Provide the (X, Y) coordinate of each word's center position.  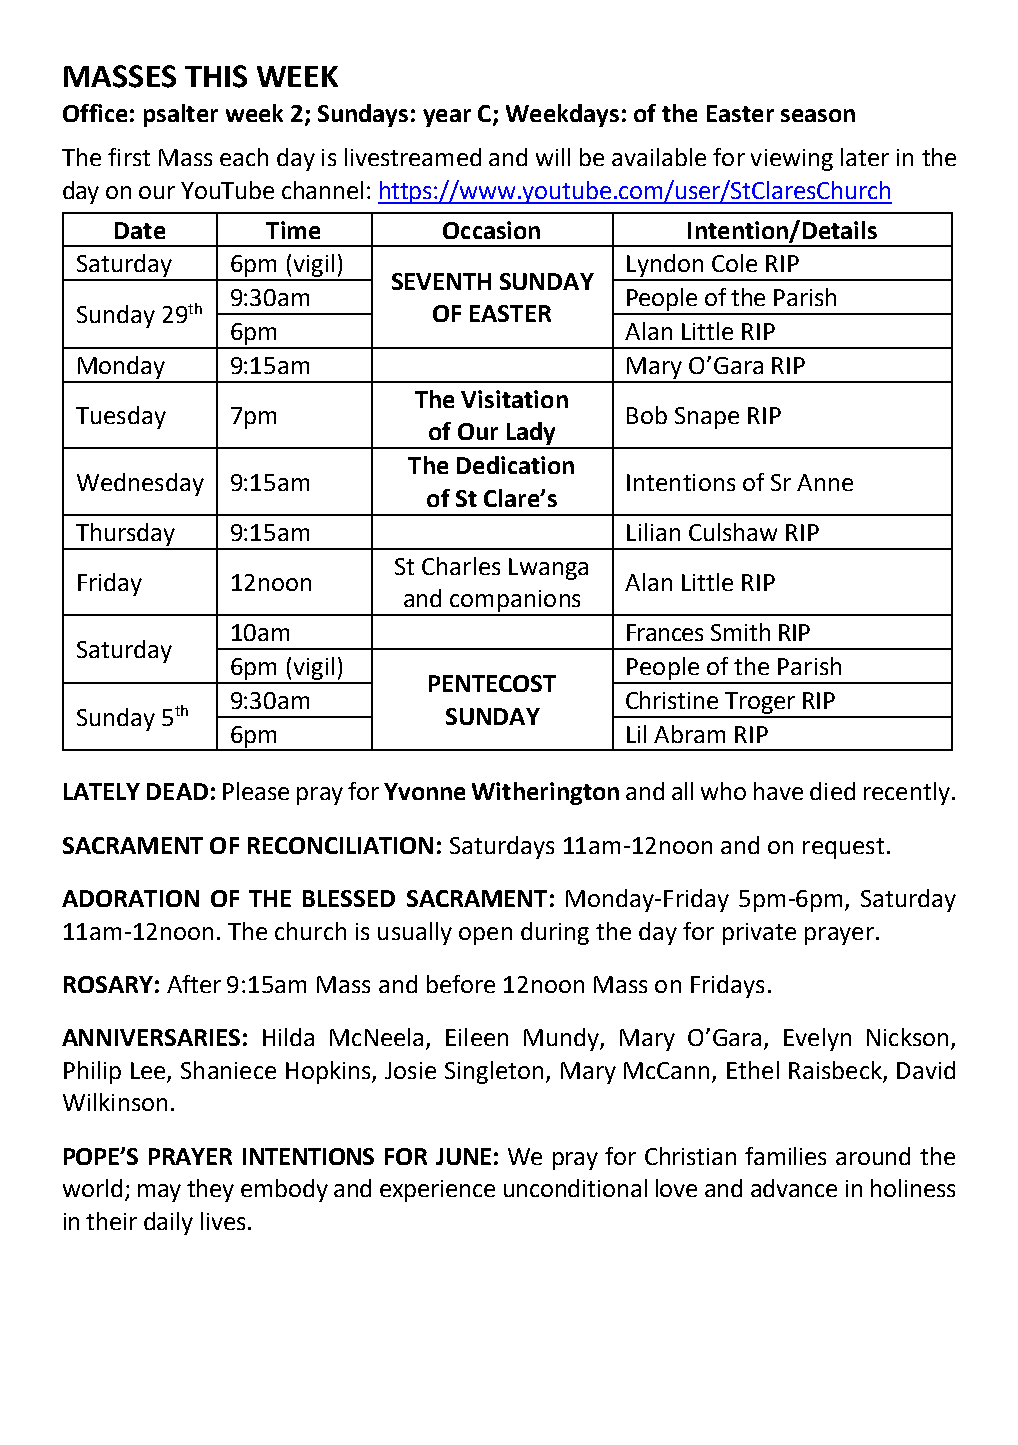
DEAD (177, 791)
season (818, 115)
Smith (740, 632)
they (210, 1190)
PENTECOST (492, 683)
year (447, 118)
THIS (216, 76)
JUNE (463, 1156)
